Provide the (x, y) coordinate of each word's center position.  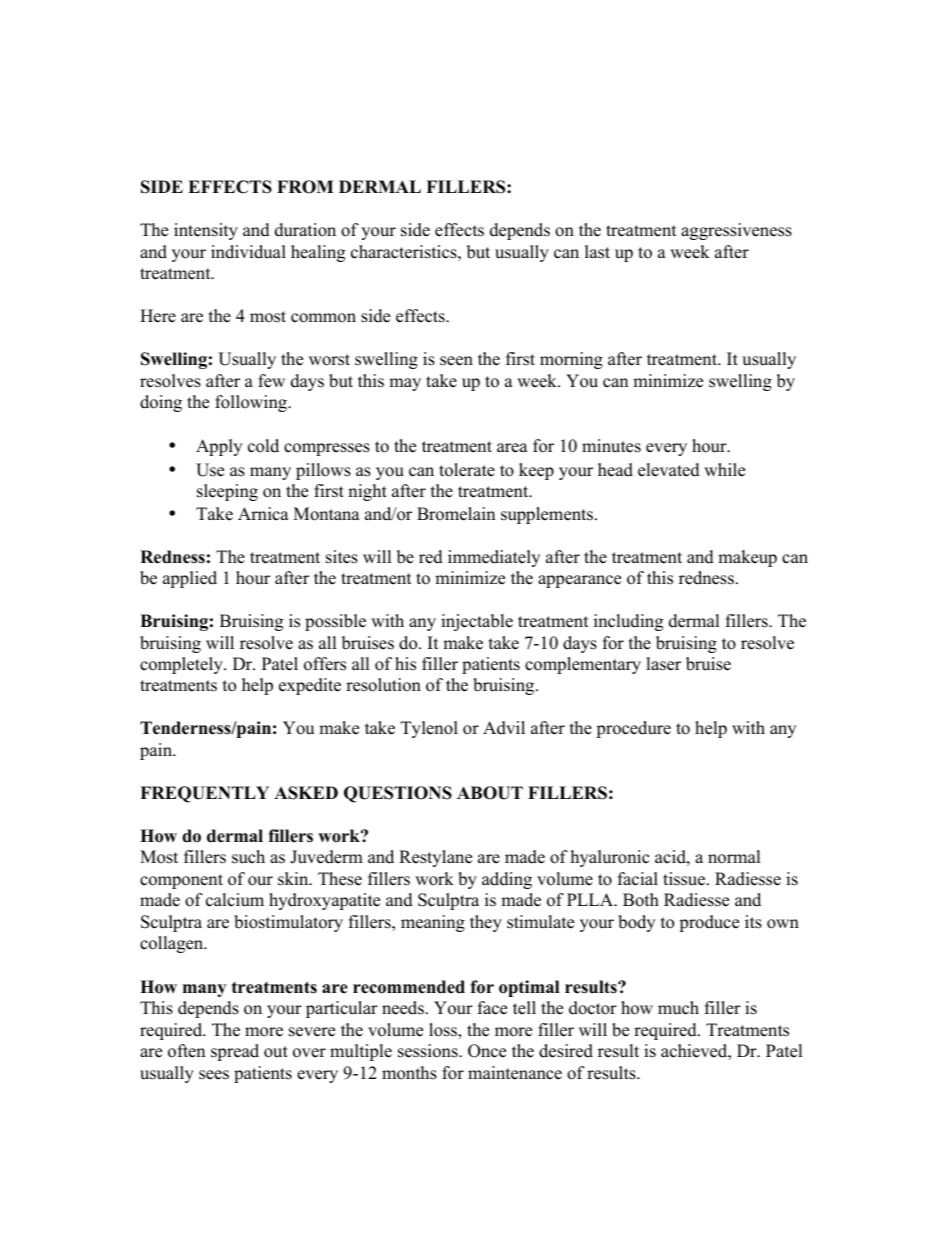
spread (235, 1052)
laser (663, 664)
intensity (206, 231)
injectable (477, 622)
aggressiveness (736, 231)
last (597, 252)
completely (182, 665)
